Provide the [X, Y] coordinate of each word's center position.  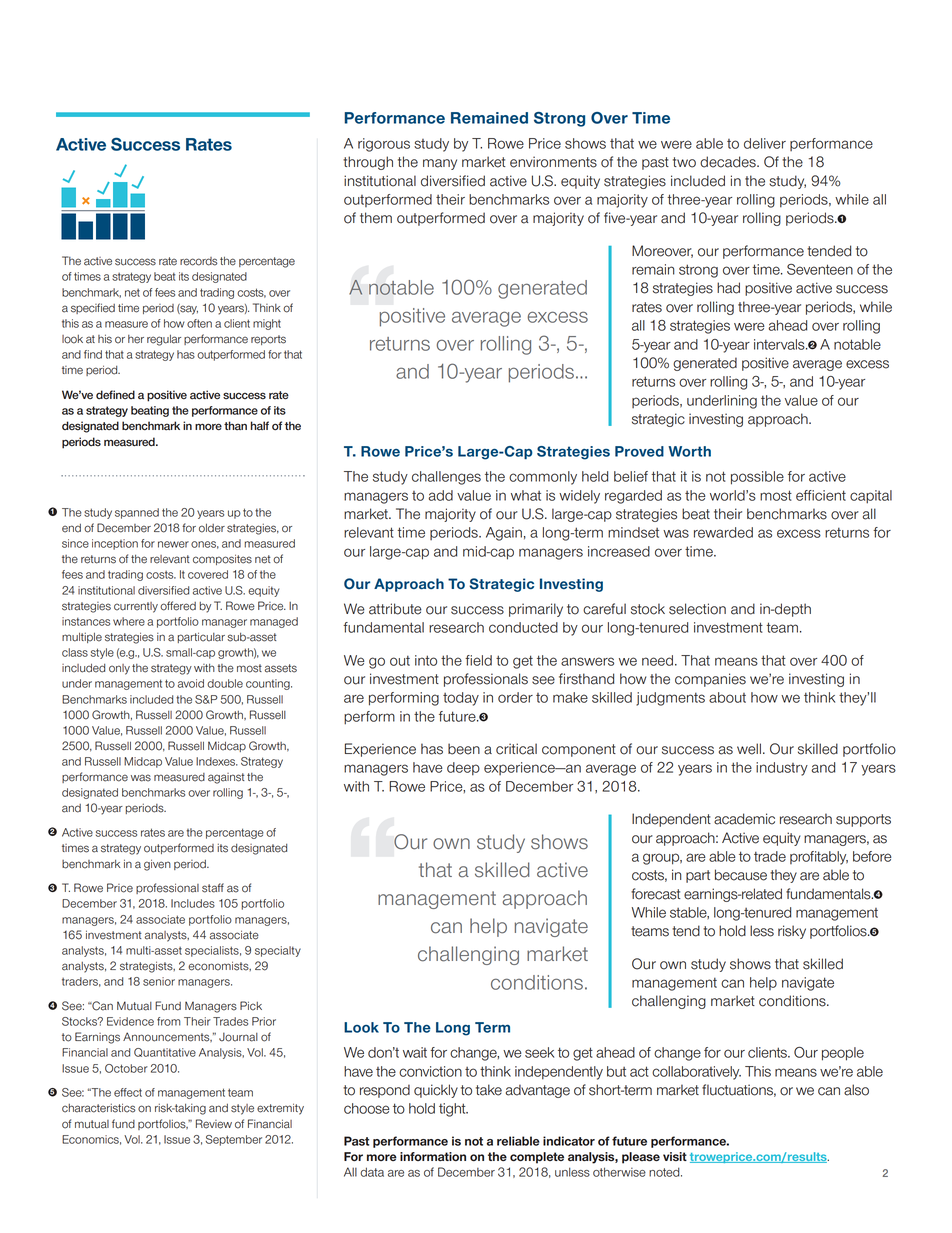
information [433, 1157]
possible [757, 478]
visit [675, 1156]
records [199, 261]
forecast [656, 894]
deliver [765, 143]
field [478, 660]
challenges [446, 478]
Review [214, 1124]
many [440, 164]
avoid [191, 683]
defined [115, 395]
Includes [193, 903]
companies [710, 680]
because [741, 875]
